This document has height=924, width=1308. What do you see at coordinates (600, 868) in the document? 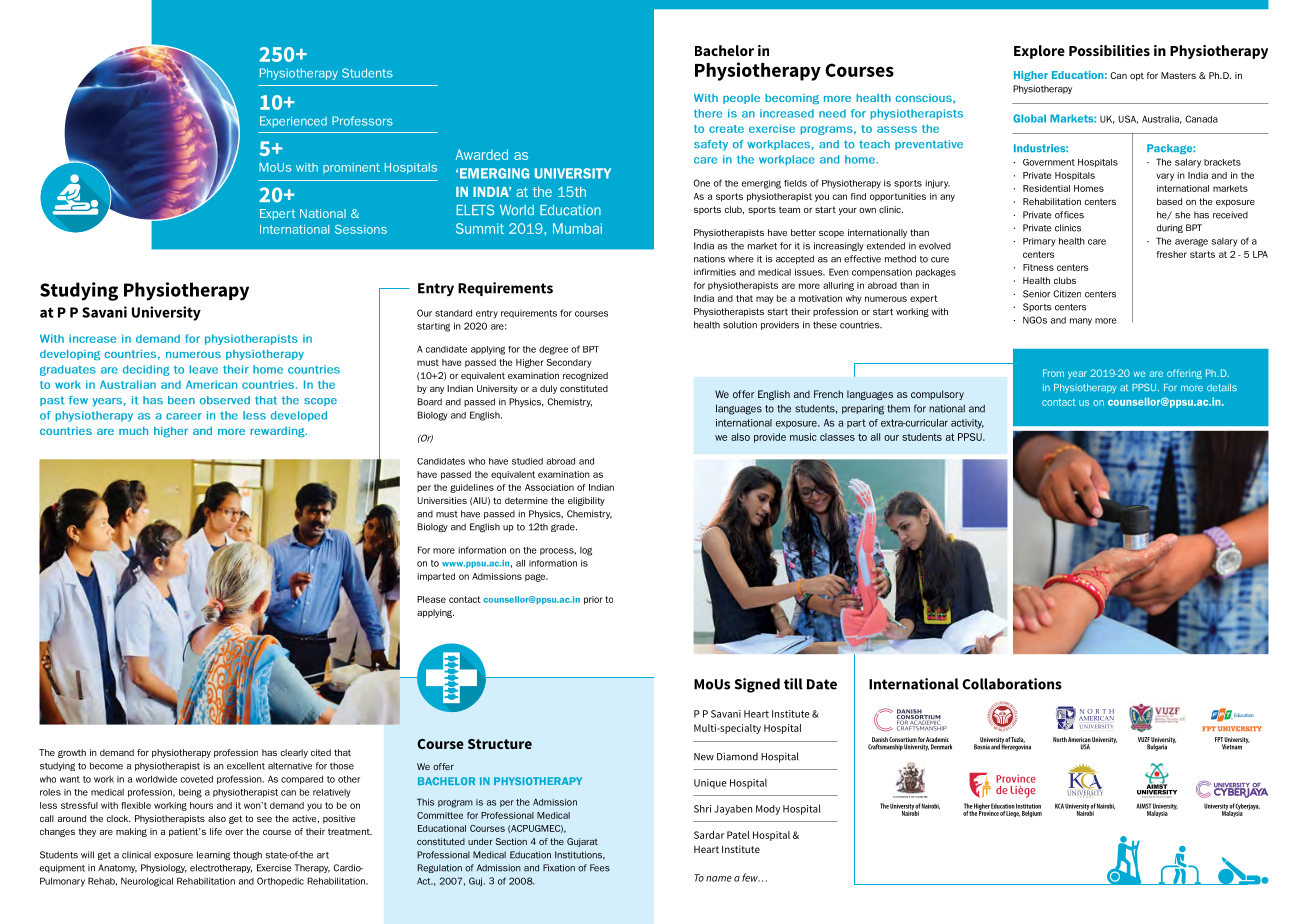
I see `Fees` at bounding box center [600, 868].
